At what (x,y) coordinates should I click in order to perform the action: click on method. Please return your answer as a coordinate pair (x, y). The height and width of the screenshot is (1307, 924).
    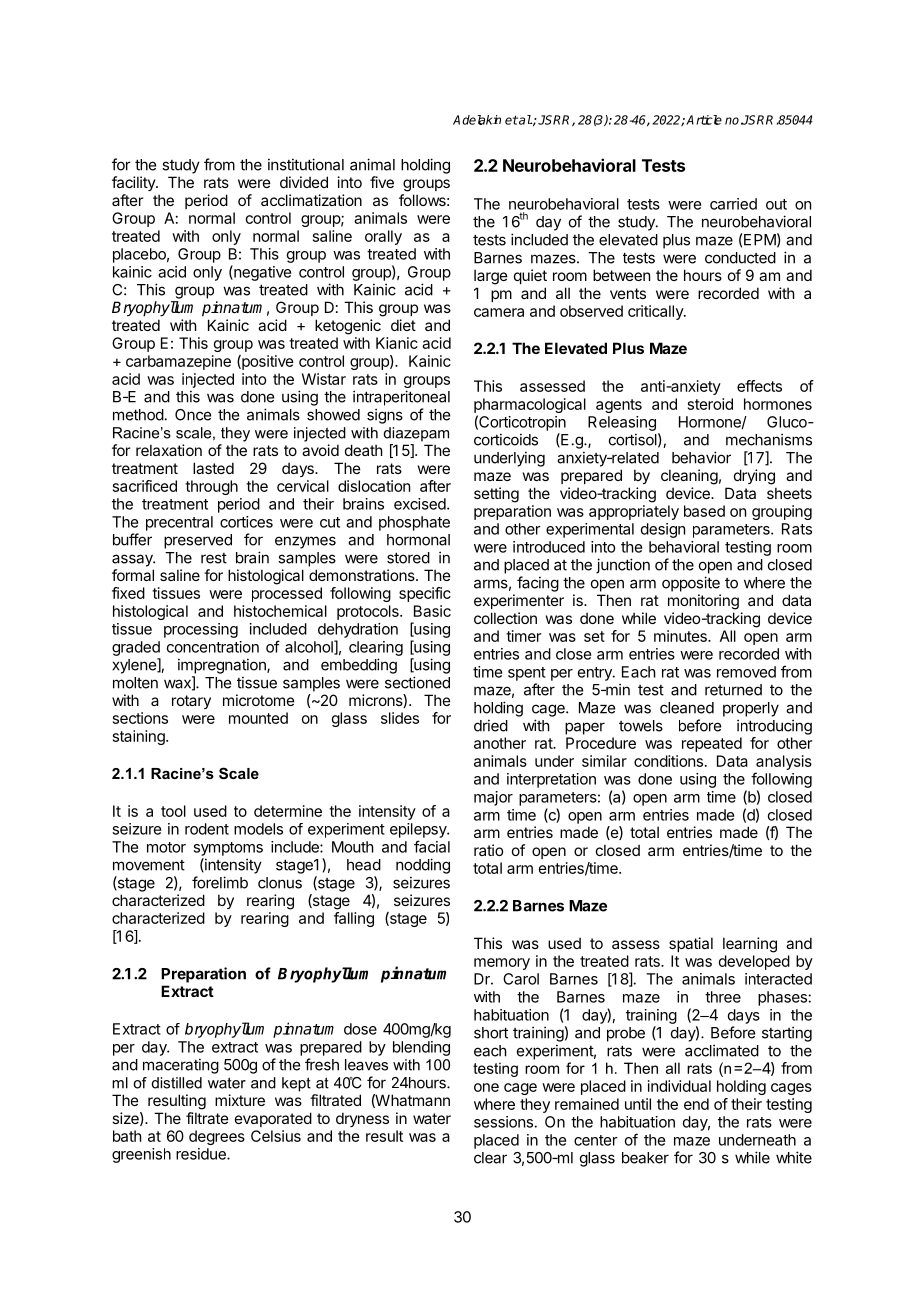
    Looking at the image, I should click on (138, 415).
